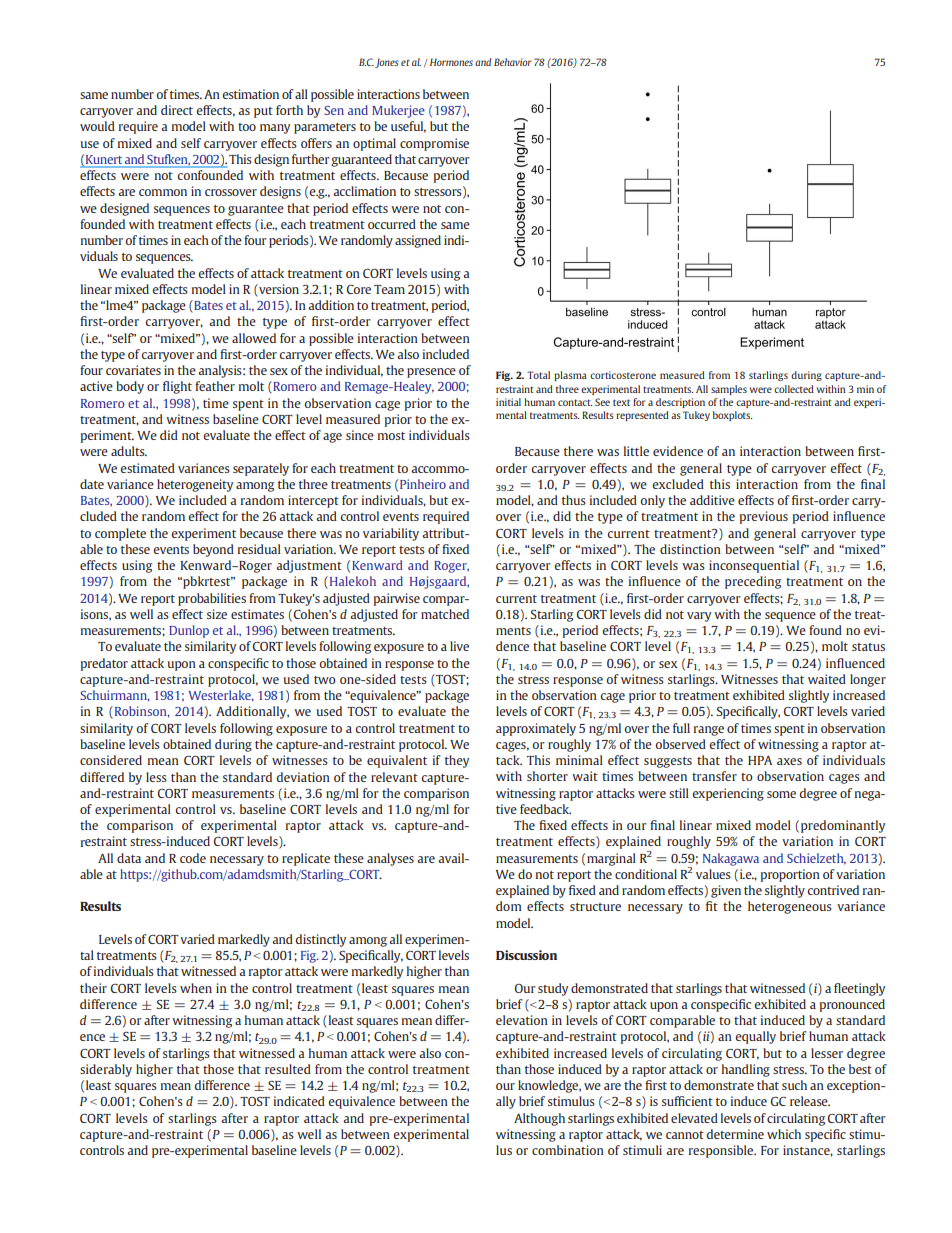 The image size is (952, 1233). Describe the element at coordinates (133, 370) in the screenshot. I see `covariates` at that location.
